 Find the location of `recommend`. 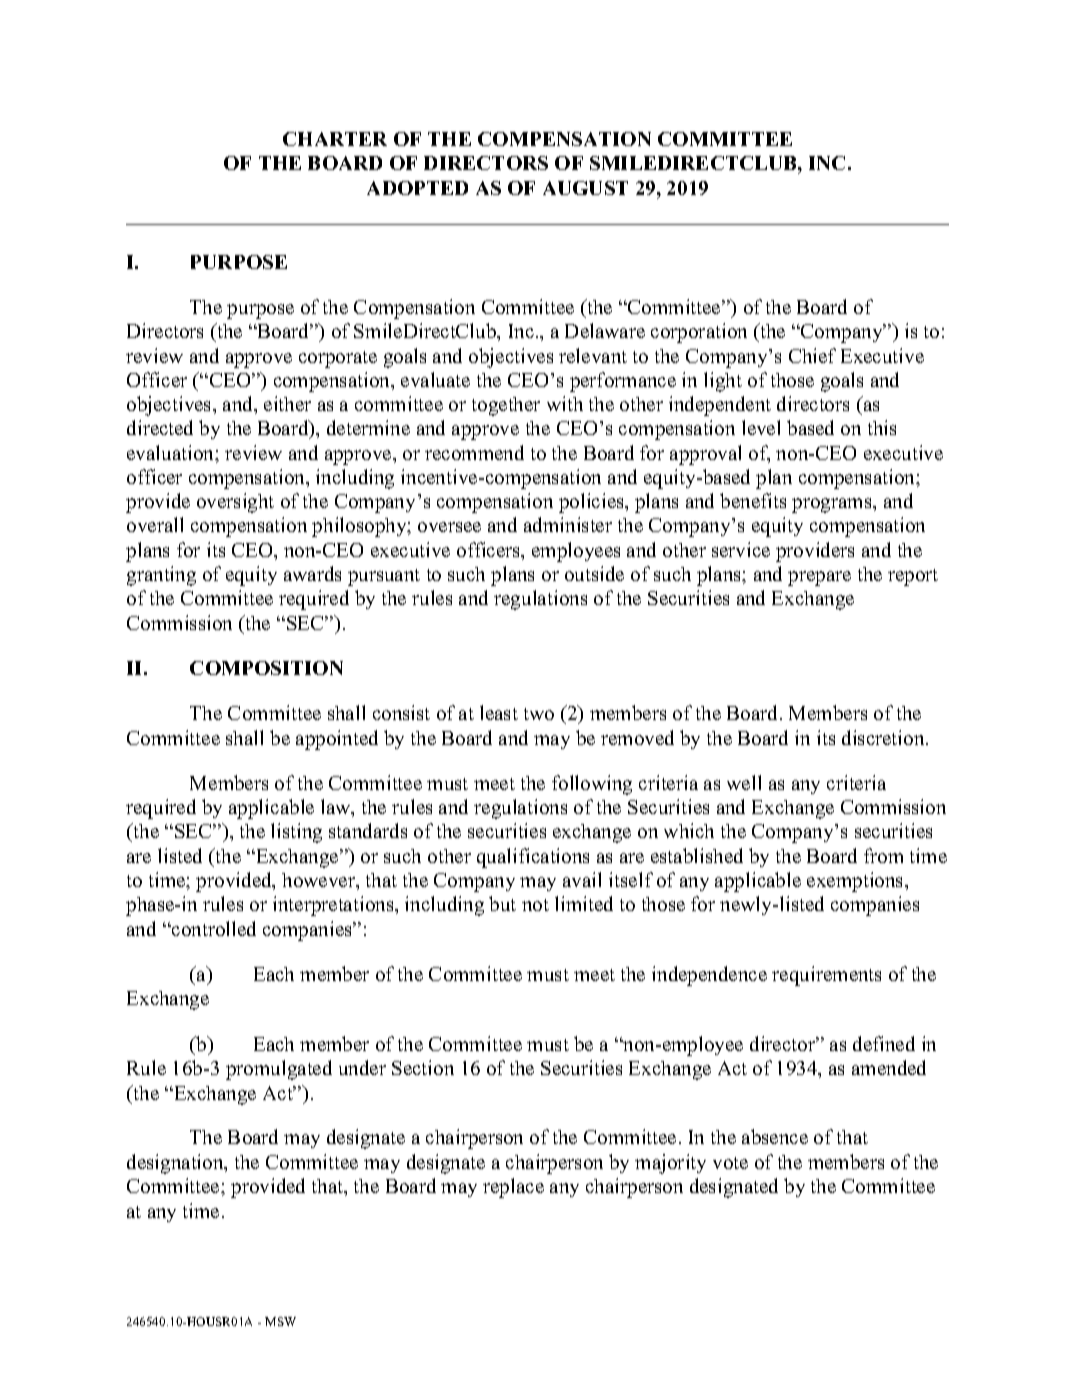

recommend is located at coordinates (474, 452).
